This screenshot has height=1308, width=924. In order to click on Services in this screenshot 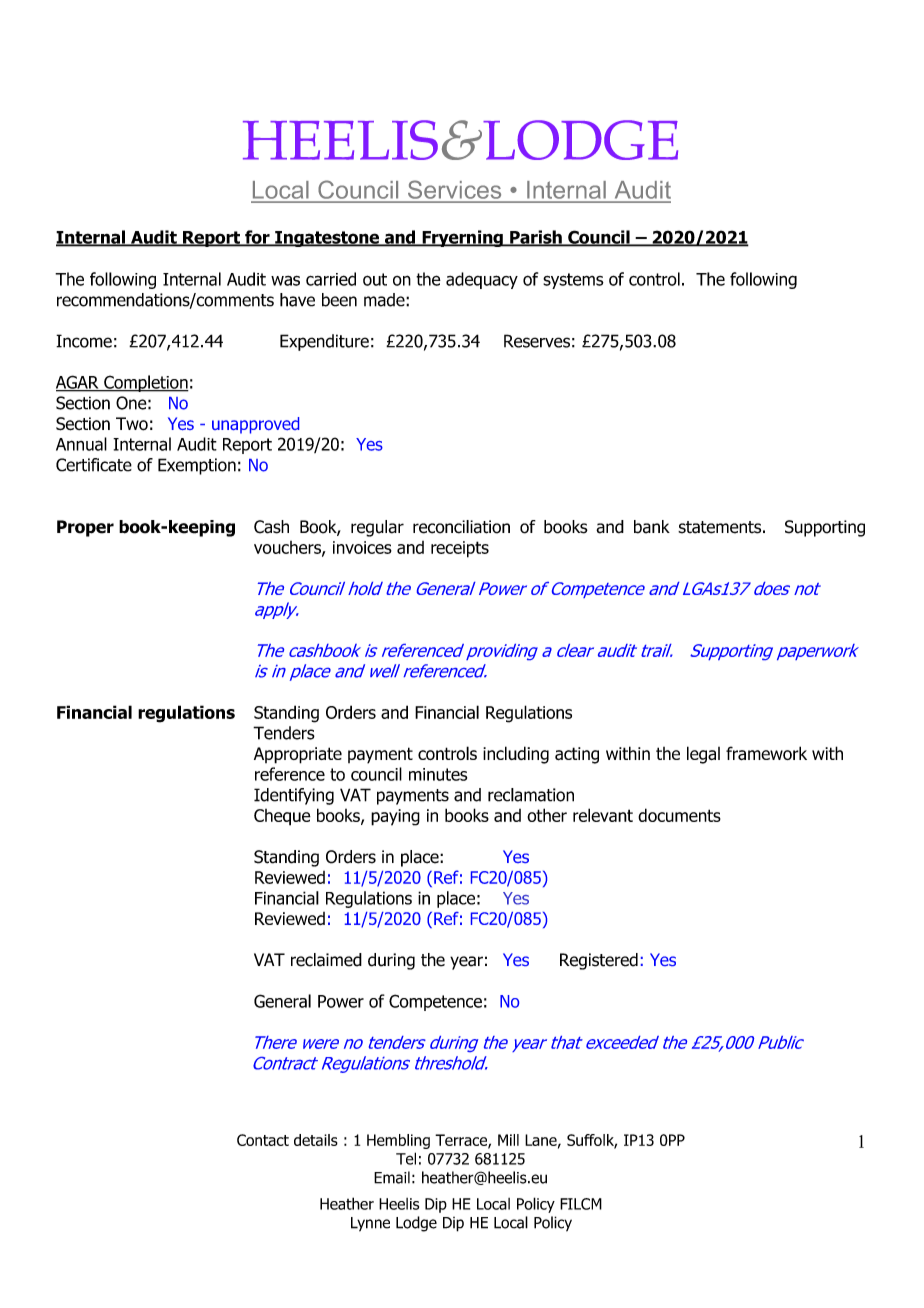, I will do `click(454, 189)`.
